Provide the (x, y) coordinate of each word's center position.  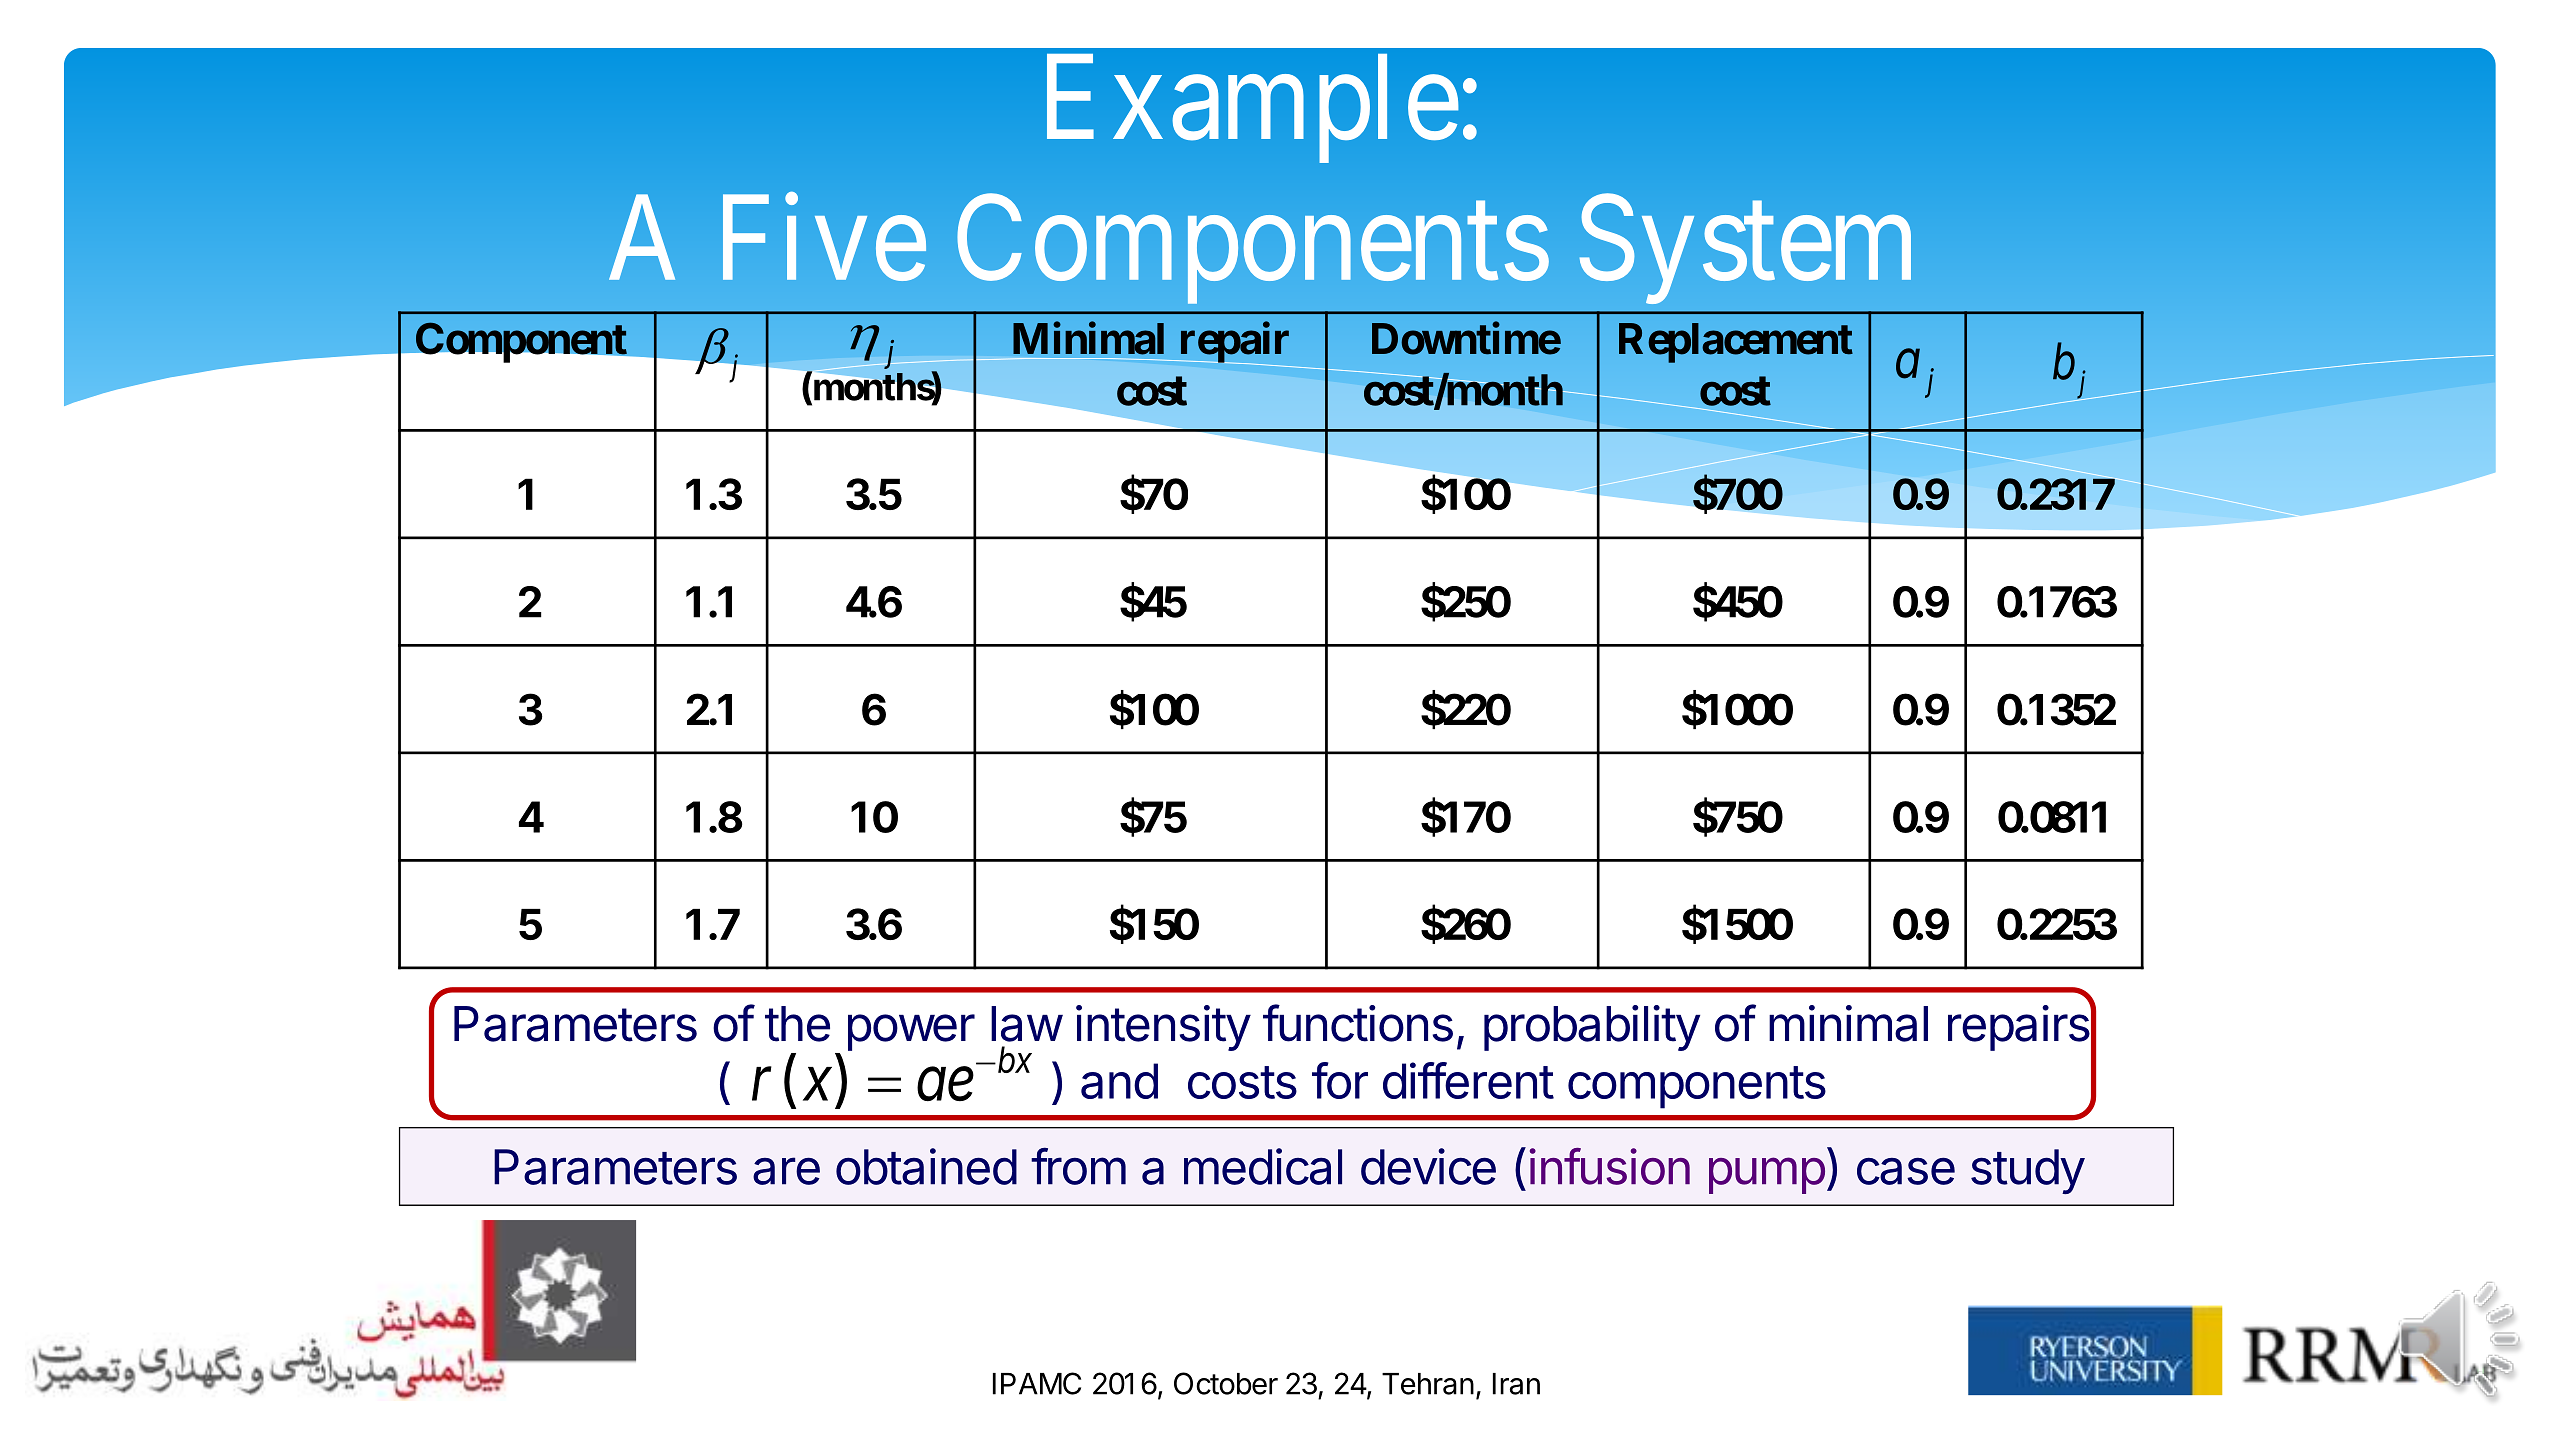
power (911, 1032)
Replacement (1736, 343)
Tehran (1428, 1384)
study (2028, 1171)
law (1026, 1024)
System (1745, 251)
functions (1358, 1023)
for (1340, 1080)
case (1906, 1171)
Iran (1516, 1384)
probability (1592, 1028)
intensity (1163, 1028)
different (1468, 1080)
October (1226, 1383)
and (1119, 1081)
